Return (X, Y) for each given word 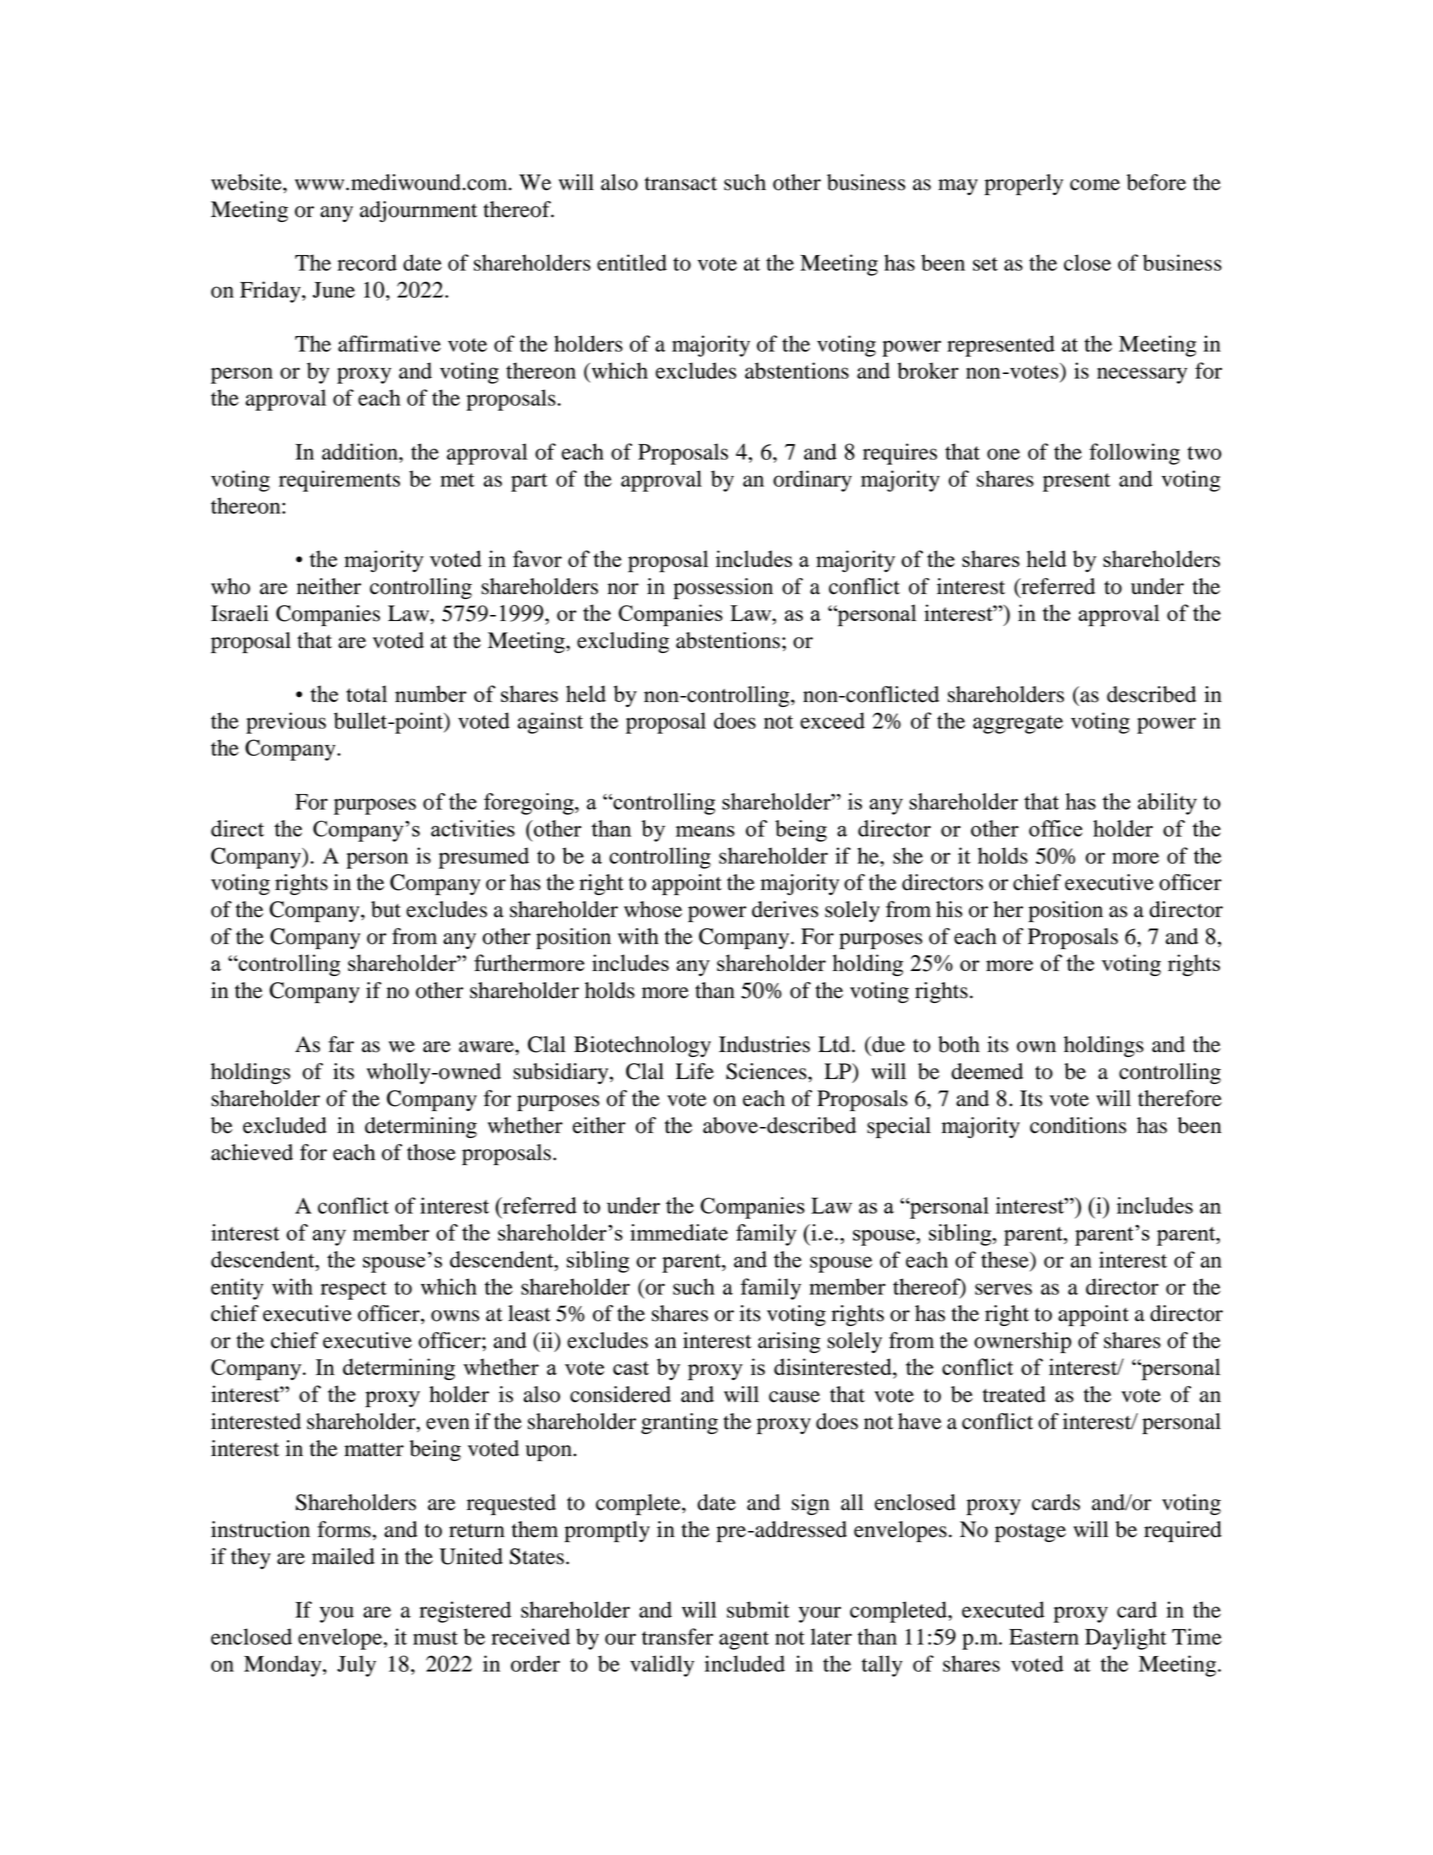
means (705, 831)
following (1134, 454)
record (367, 262)
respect (354, 1290)
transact (681, 184)
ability (1167, 804)
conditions (1078, 1125)
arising (789, 1342)
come (1095, 185)
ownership (1022, 1342)
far (341, 1044)
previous (286, 723)
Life (695, 1071)
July (356, 1666)
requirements (339, 481)
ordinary (812, 481)
